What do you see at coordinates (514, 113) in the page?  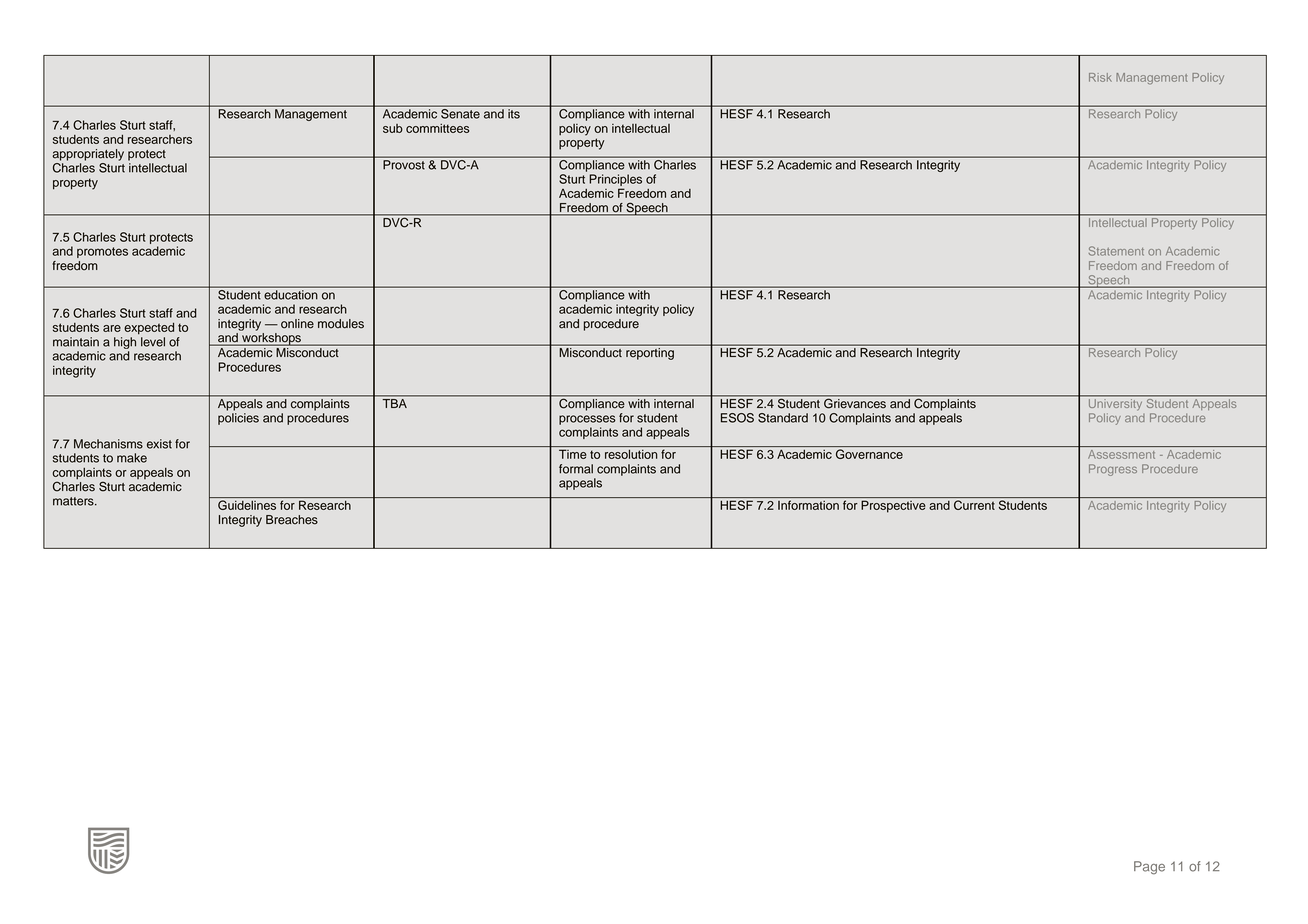 I see `its` at bounding box center [514, 113].
